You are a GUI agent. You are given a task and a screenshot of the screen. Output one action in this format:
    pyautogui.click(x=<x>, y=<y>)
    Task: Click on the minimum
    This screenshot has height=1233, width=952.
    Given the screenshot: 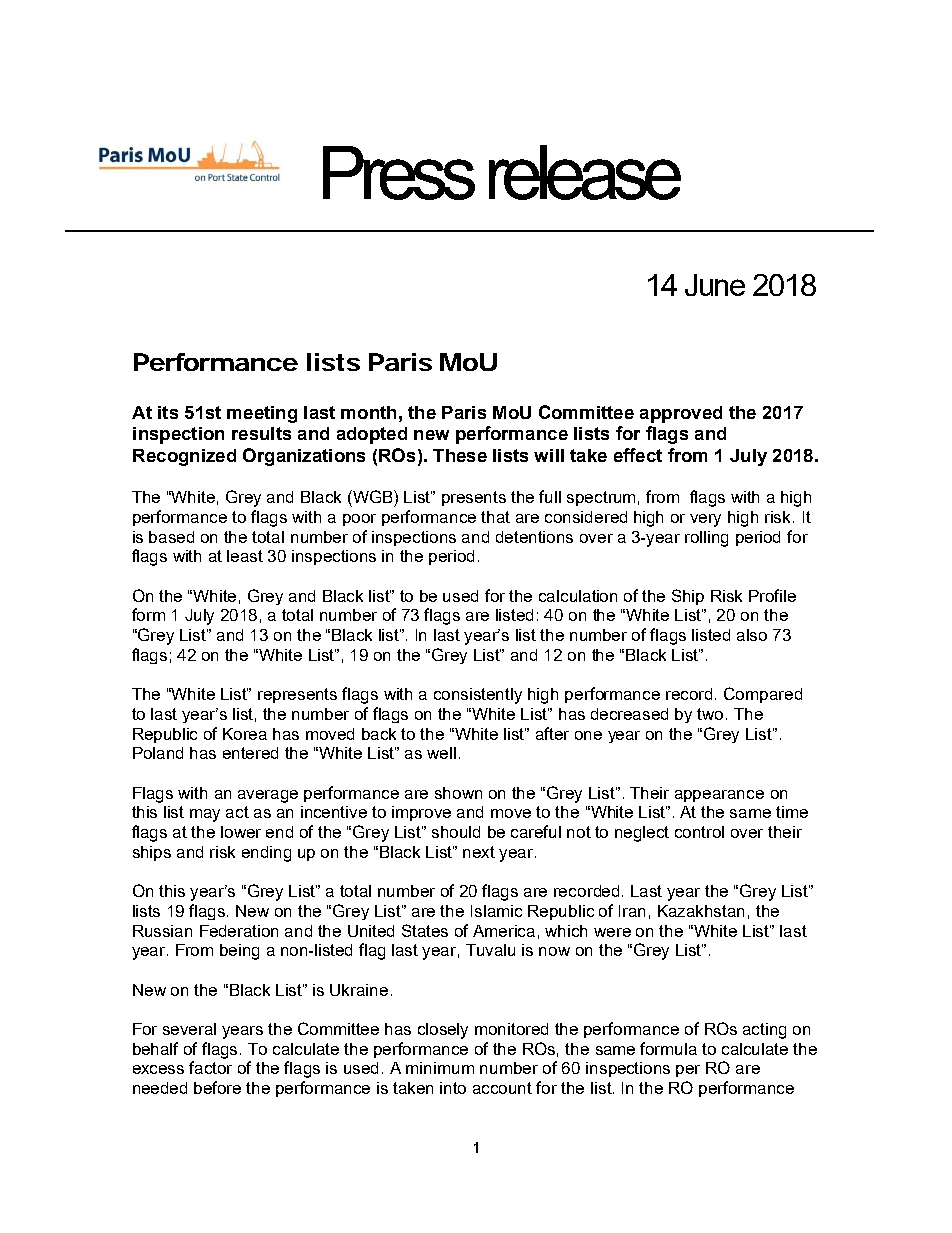 What is the action you would take?
    pyautogui.click(x=440, y=1068)
